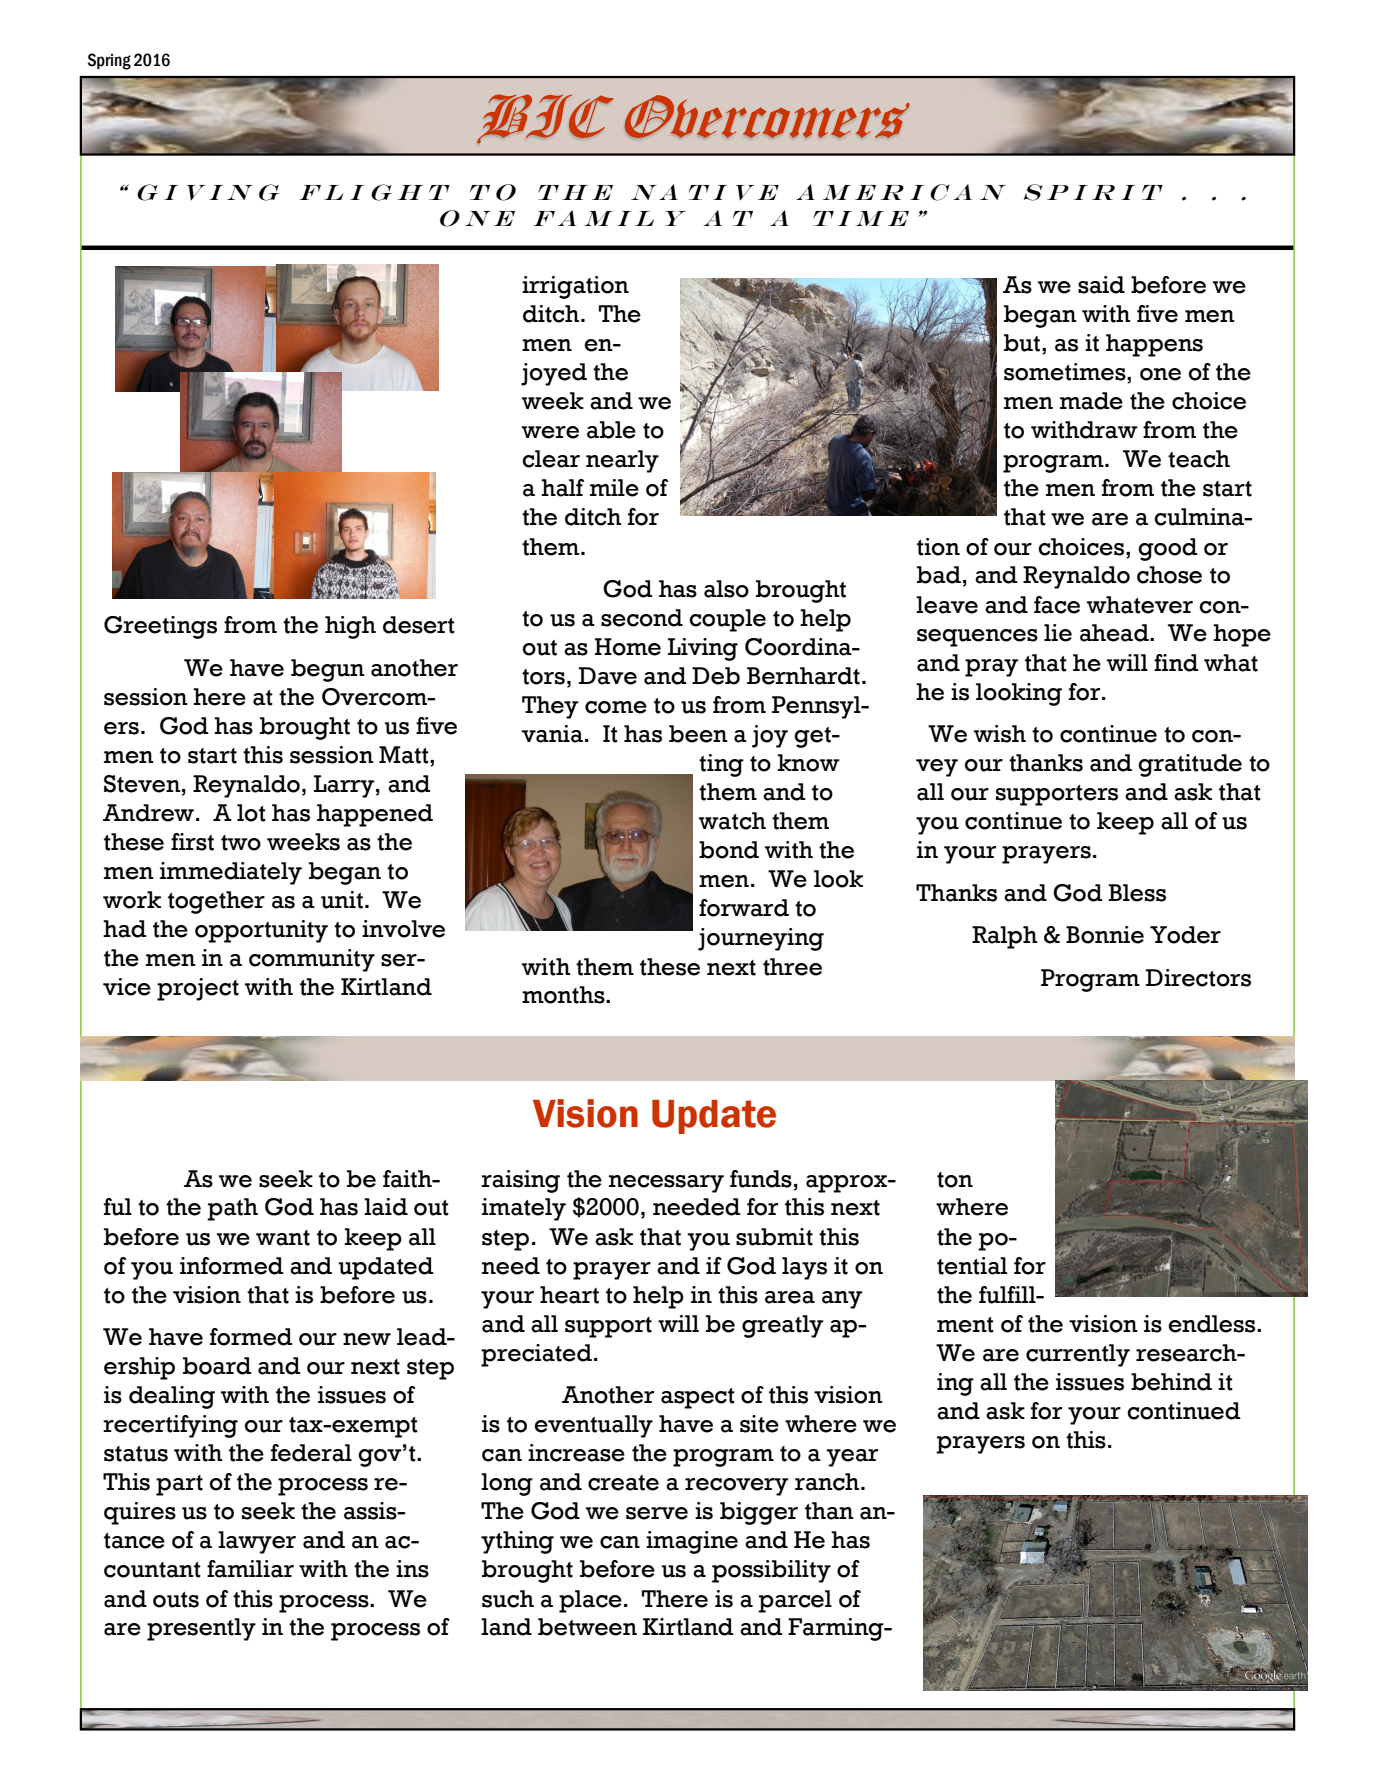  Describe the element at coordinates (1137, 893) in the screenshot. I see `Bless` at that location.
